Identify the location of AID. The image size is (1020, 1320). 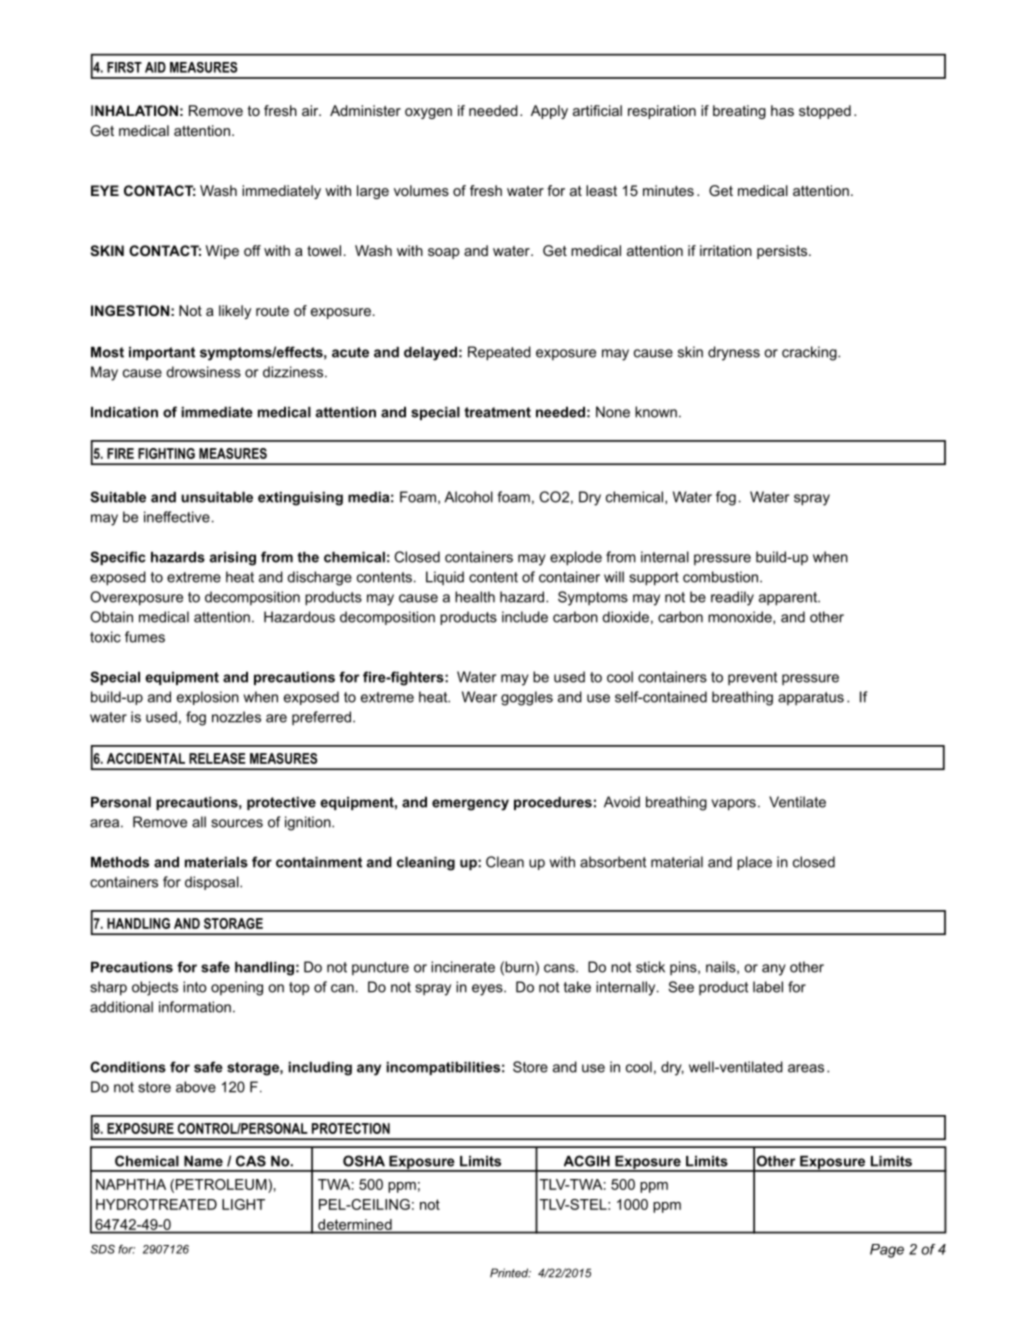
(155, 67).
